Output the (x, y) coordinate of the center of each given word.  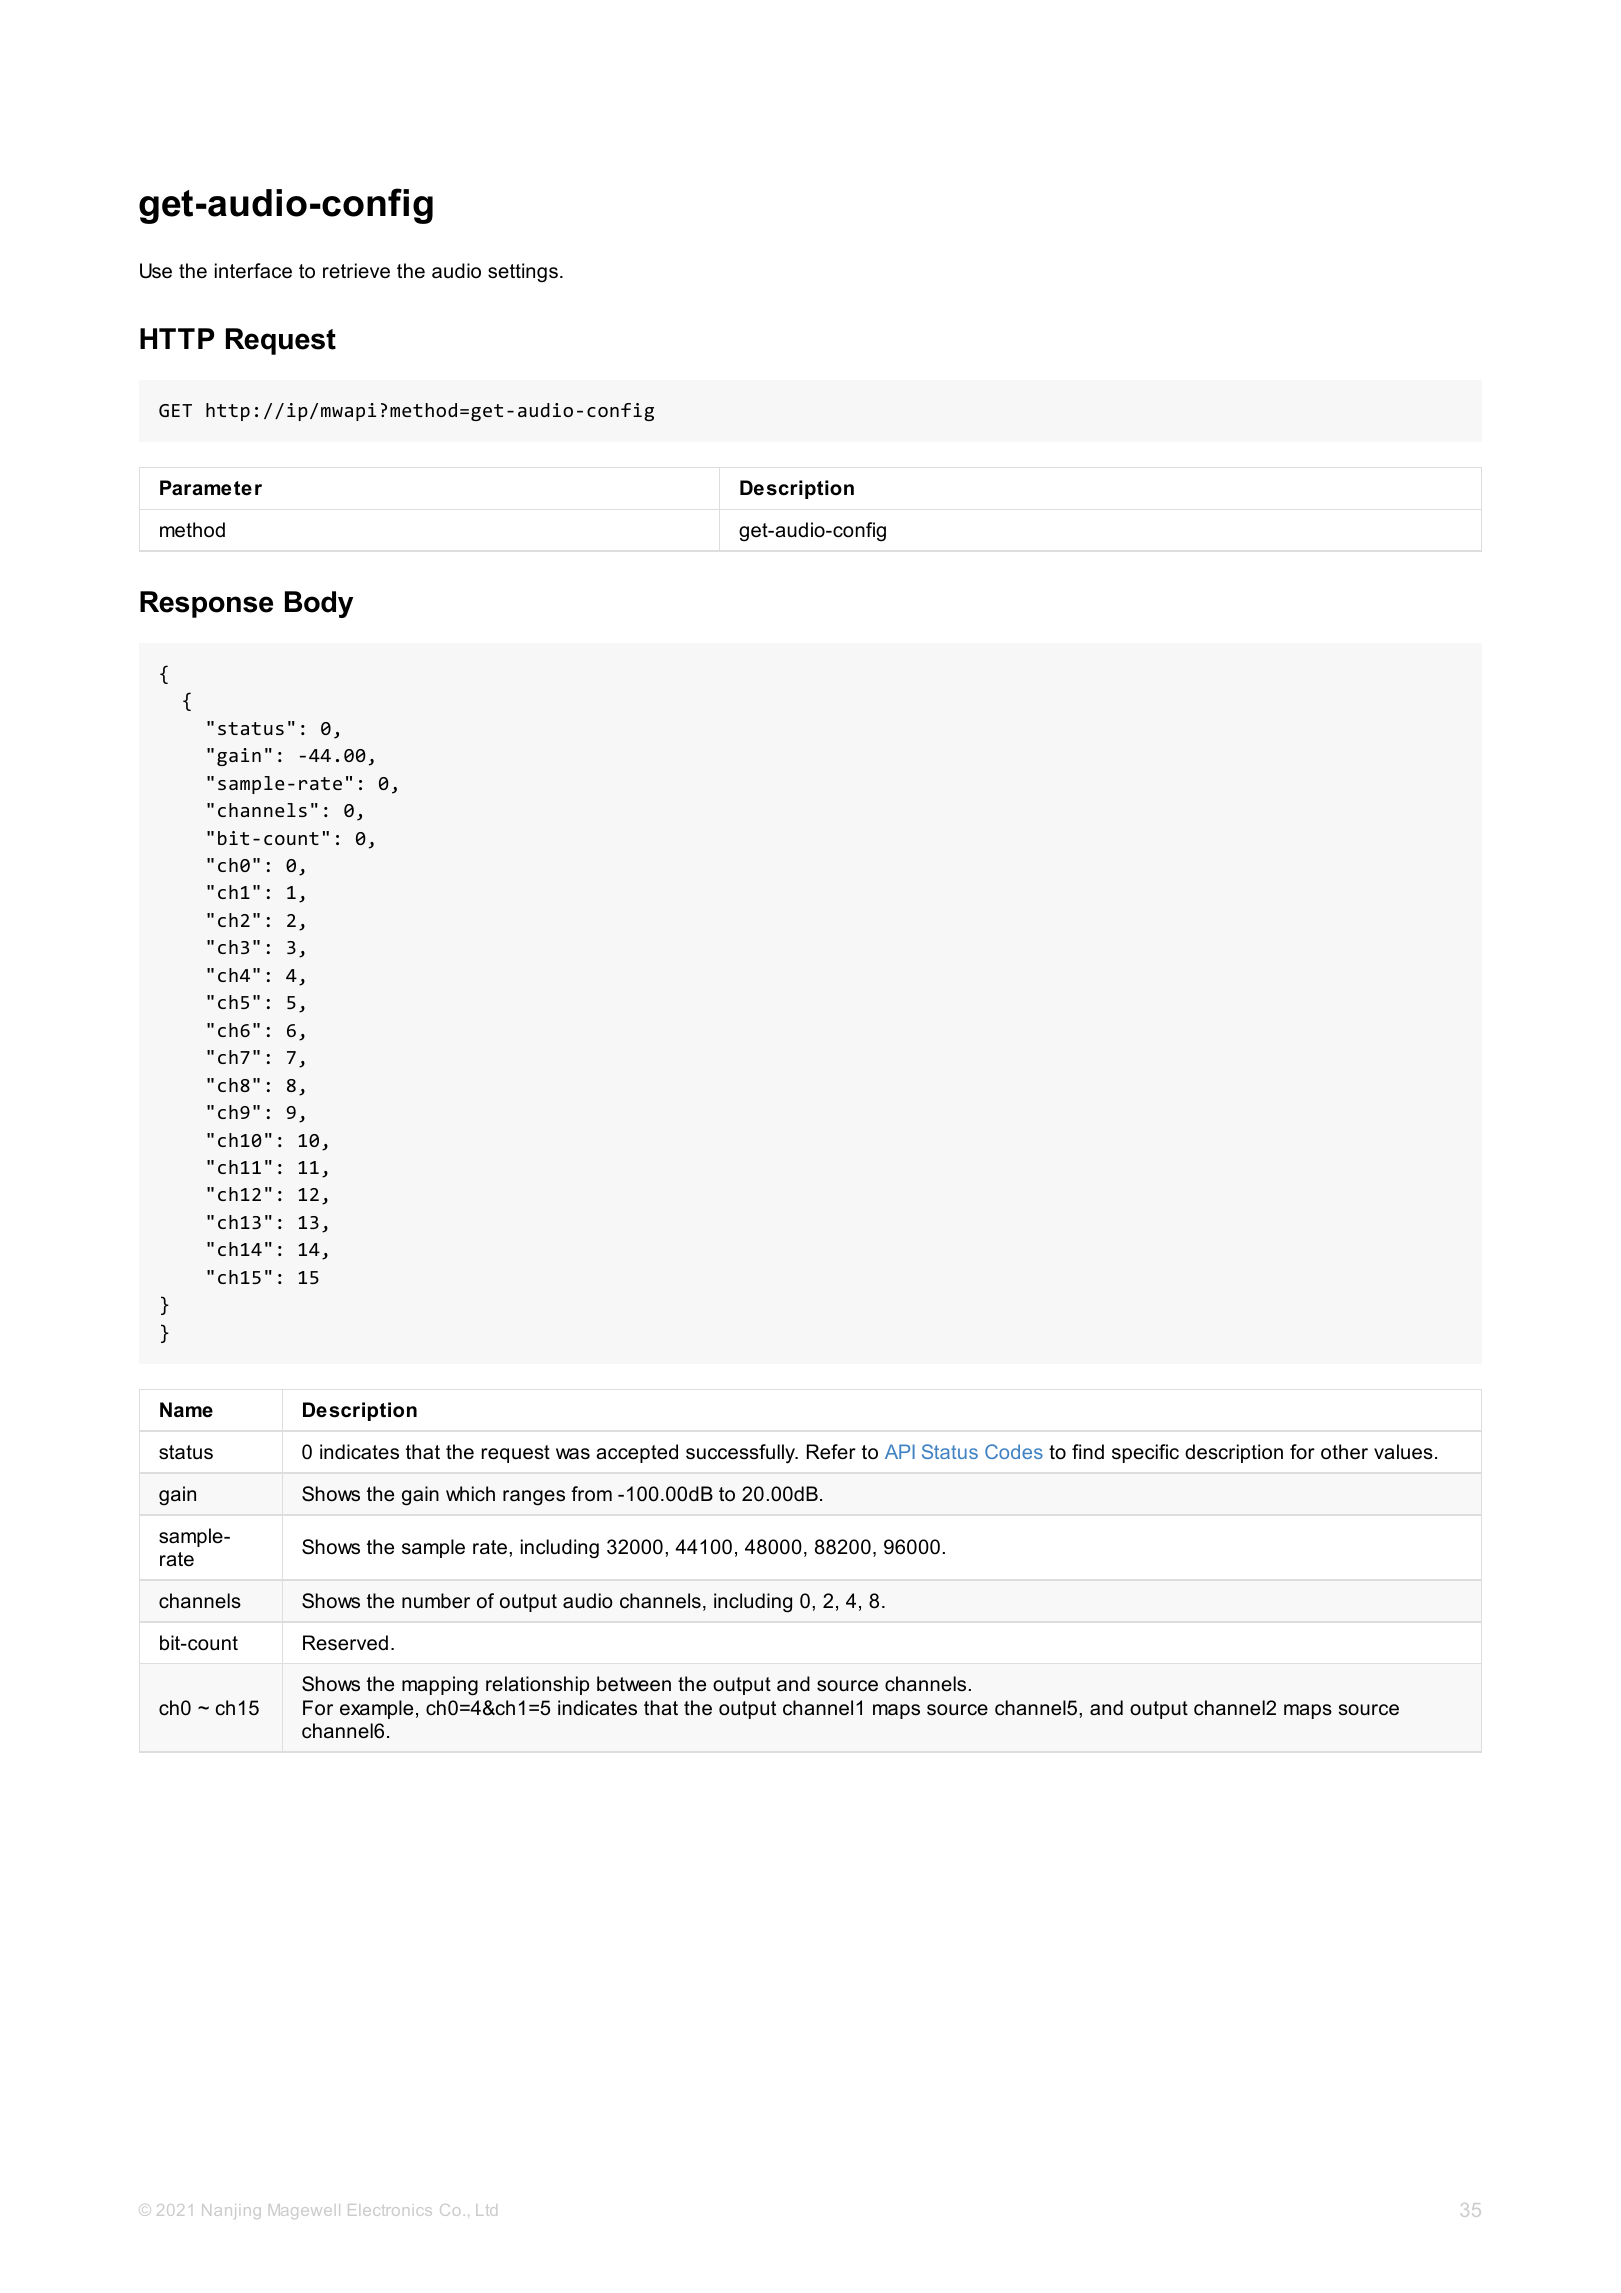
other (1344, 1452)
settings (523, 273)
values (1403, 1452)
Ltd (486, 2210)
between (634, 1684)
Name (186, 1410)
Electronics (390, 2210)
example (376, 1709)
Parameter (211, 488)
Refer (831, 1452)
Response (206, 604)
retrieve (356, 271)
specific (1145, 1453)
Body (319, 604)
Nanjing (231, 2211)
